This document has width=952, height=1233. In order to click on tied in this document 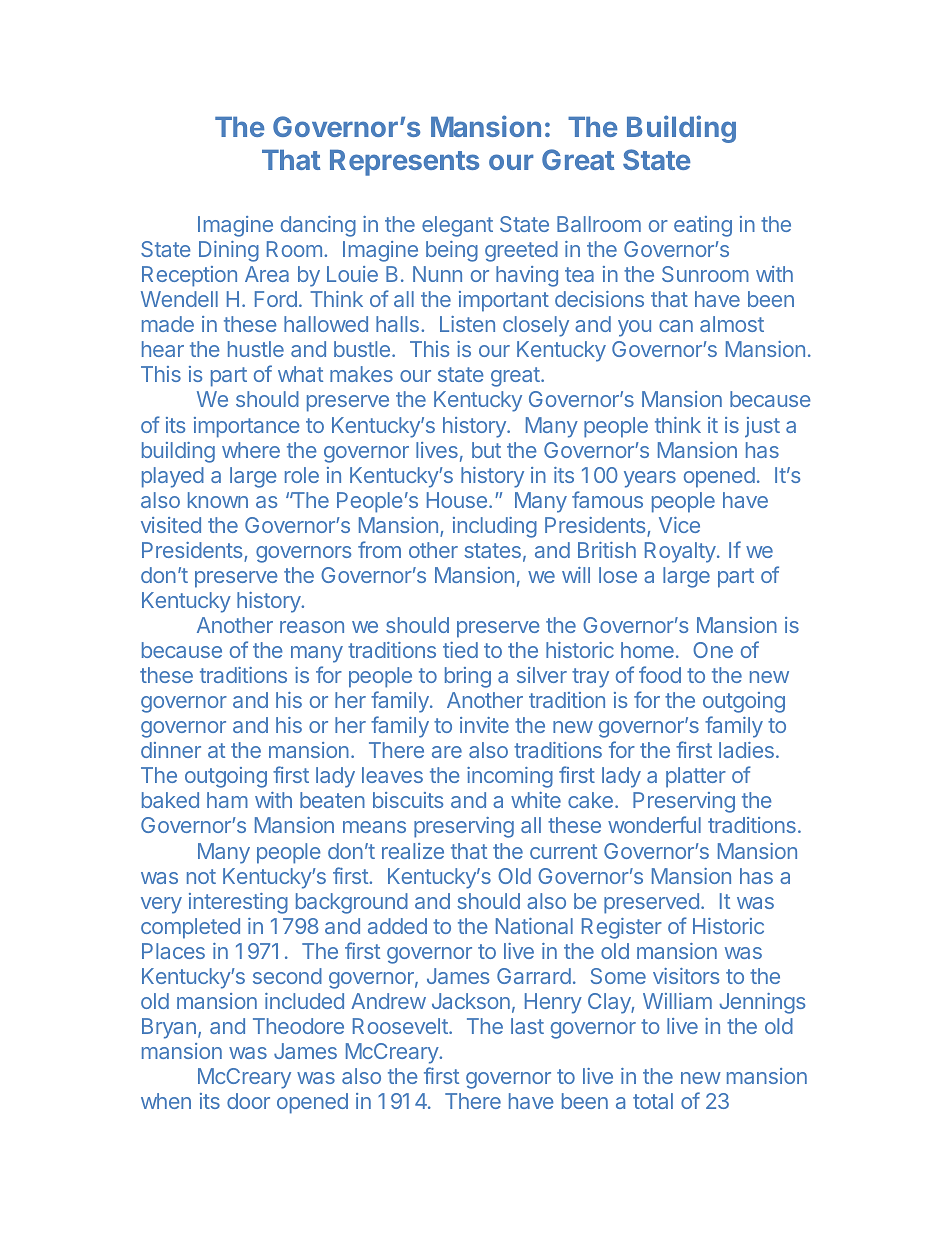, I will do `click(460, 650)`.
